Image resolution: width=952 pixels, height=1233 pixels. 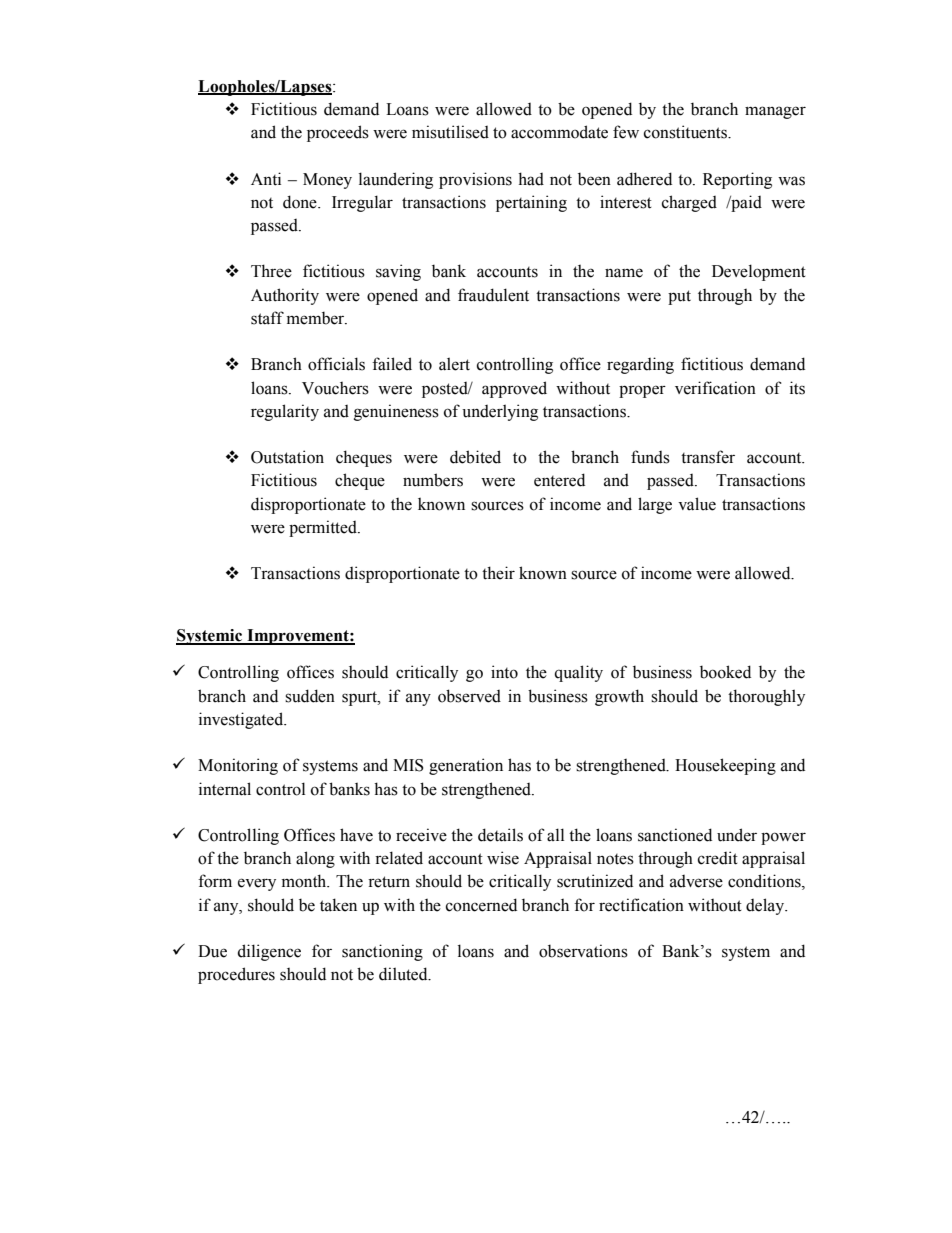 What do you see at coordinates (481, 905) in the screenshot?
I see `concerned` at bounding box center [481, 905].
